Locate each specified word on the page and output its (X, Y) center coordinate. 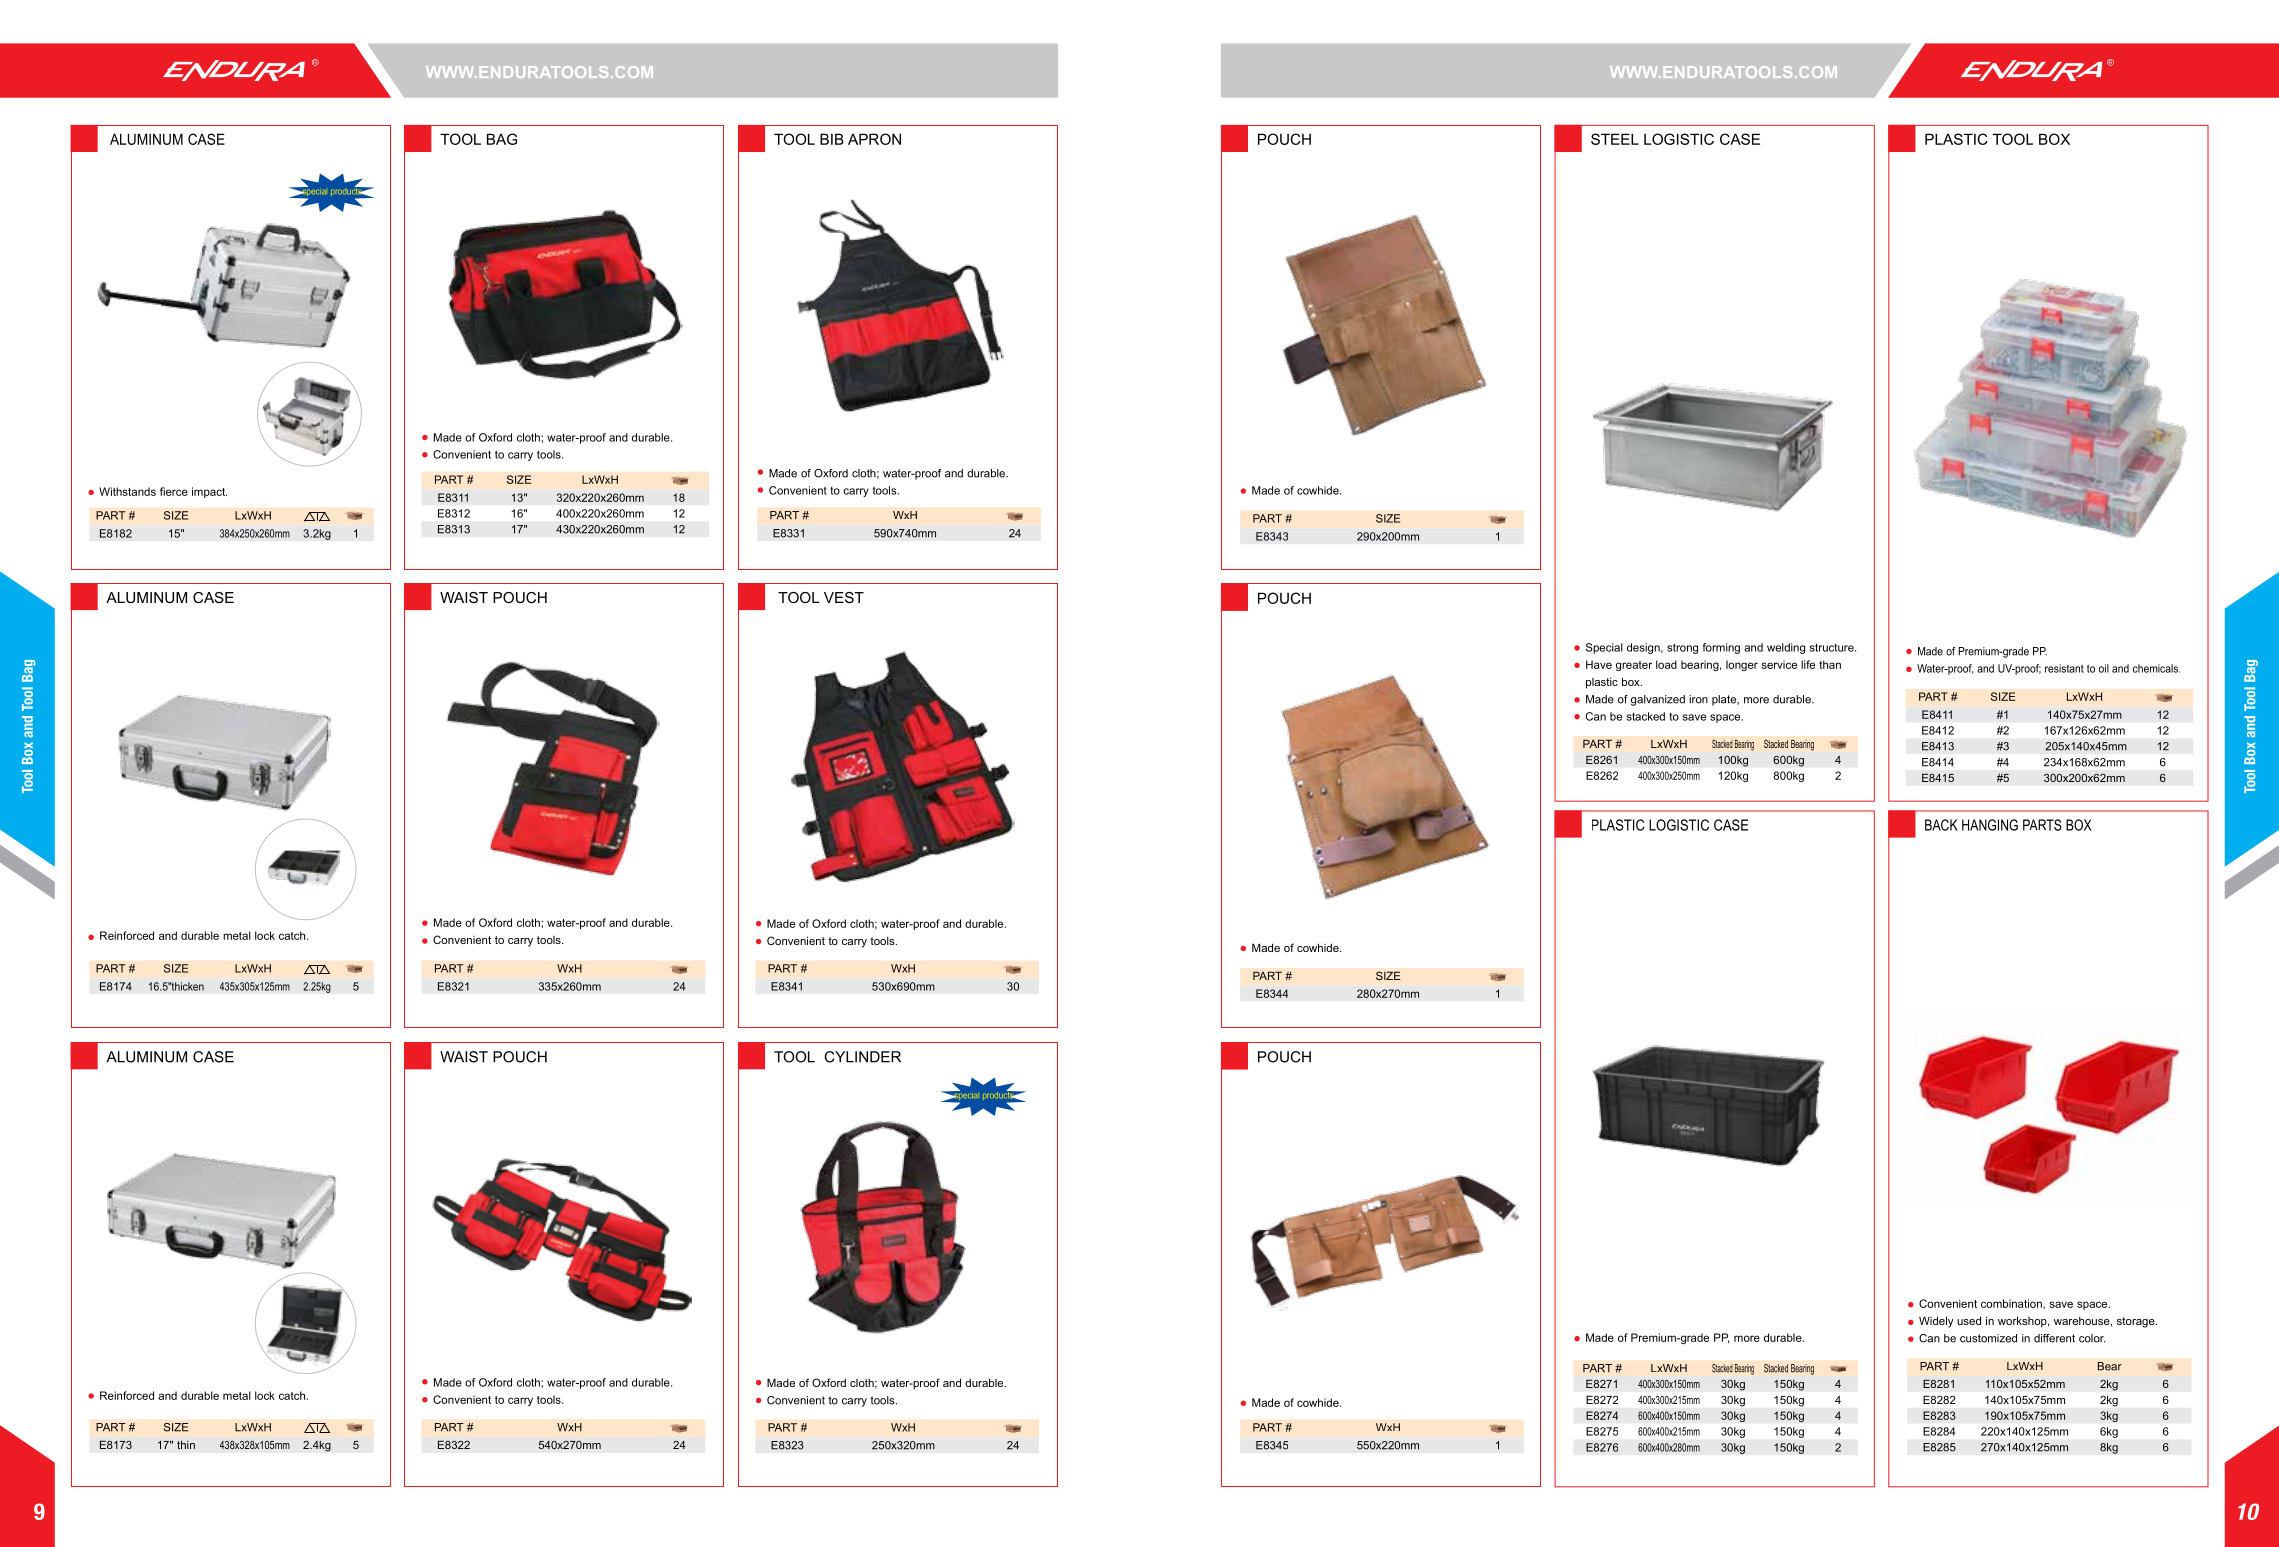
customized (1988, 1338)
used (1969, 1320)
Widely (1936, 1322)
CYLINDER (862, 1057)
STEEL (1615, 139)
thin (186, 1444)
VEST (844, 597)
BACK (1941, 825)
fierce (174, 491)
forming (1721, 648)
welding (1786, 648)
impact (209, 492)
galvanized (1658, 700)
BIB (832, 139)
